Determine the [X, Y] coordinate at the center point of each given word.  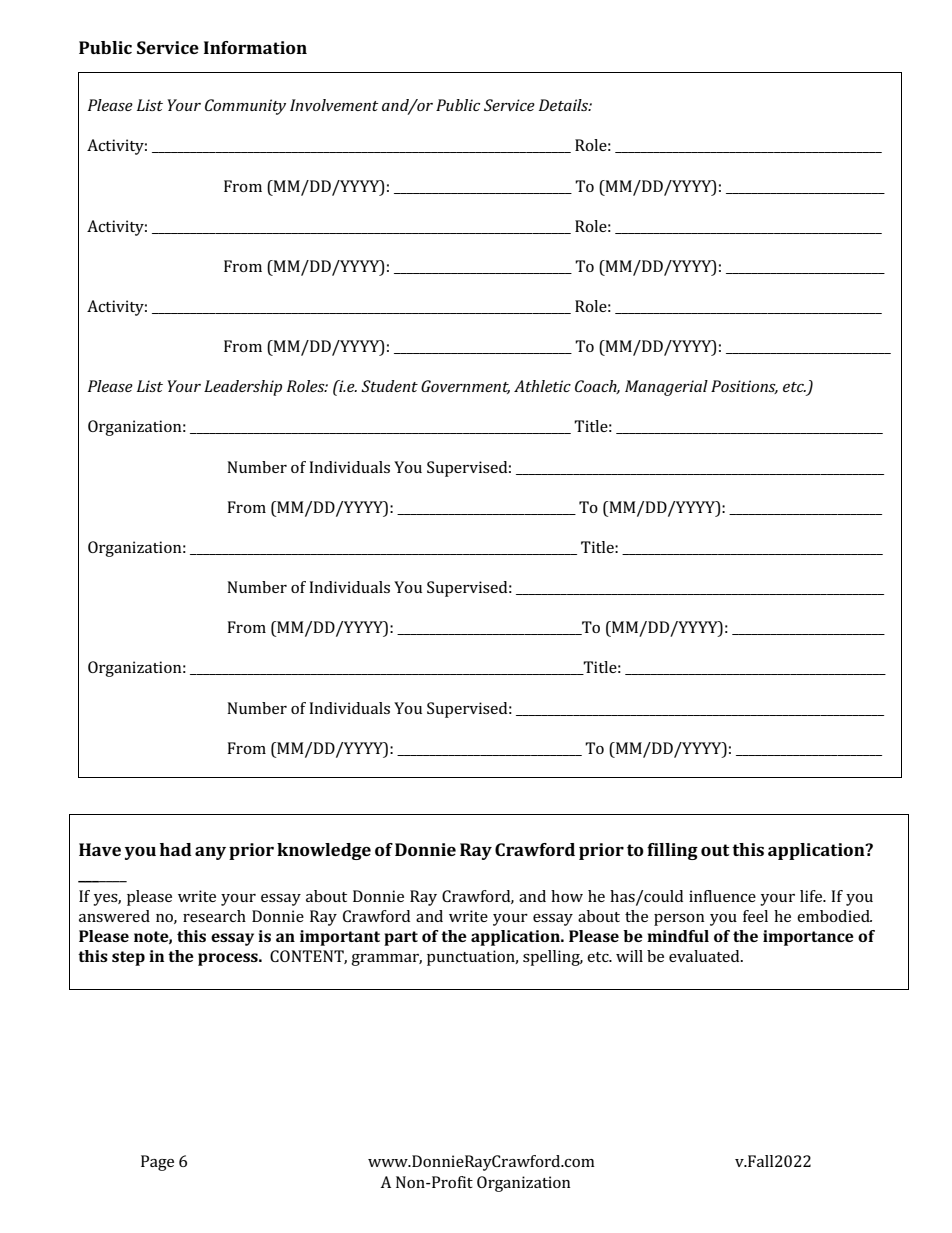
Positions [744, 387]
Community [245, 107]
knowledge [324, 851]
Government [465, 387]
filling [672, 851]
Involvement [334, 105]
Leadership [243, 388]
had [176, 849]
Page [157, 1163]
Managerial [666, 388]
